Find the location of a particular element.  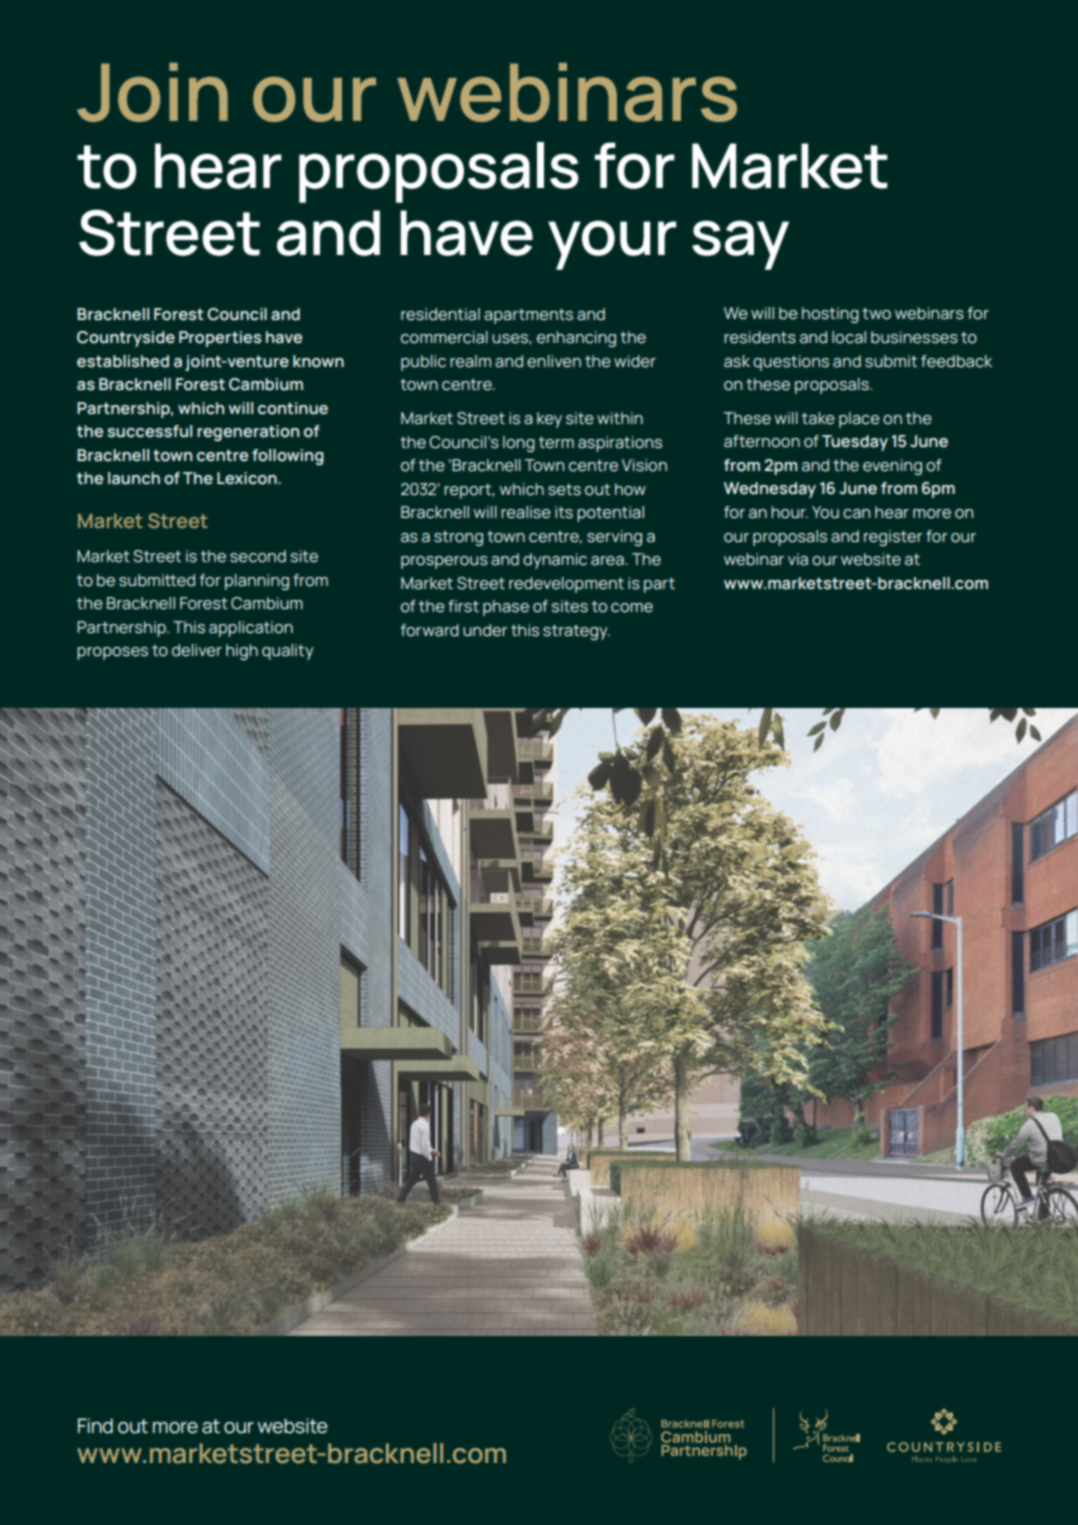

come is located at coordinates (632, 608).
